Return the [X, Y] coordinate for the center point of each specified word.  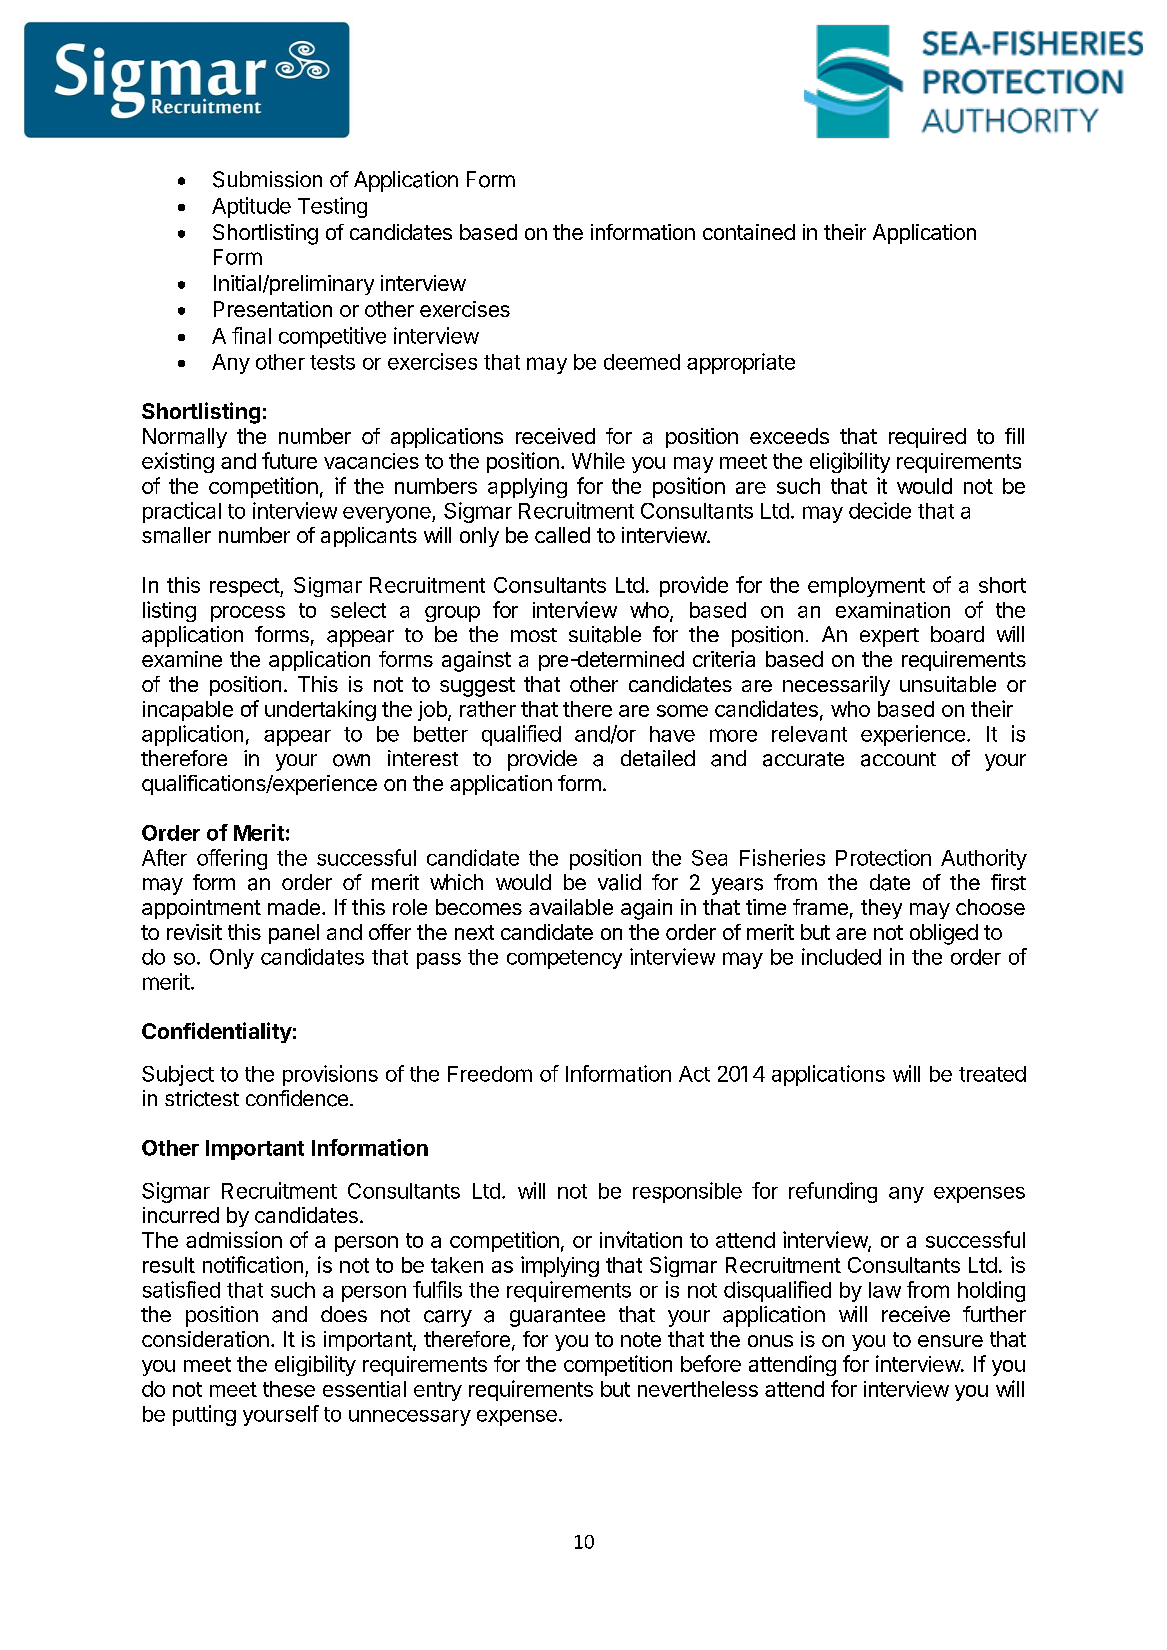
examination [893, 610]
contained [749, 232]
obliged [944, 934]
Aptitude [251, 207]
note [641, 1339]
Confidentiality [217, 1032]
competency [564, 959]
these [289, 1389]
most [534, 635]
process [248, 614]
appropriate [741, 363]
